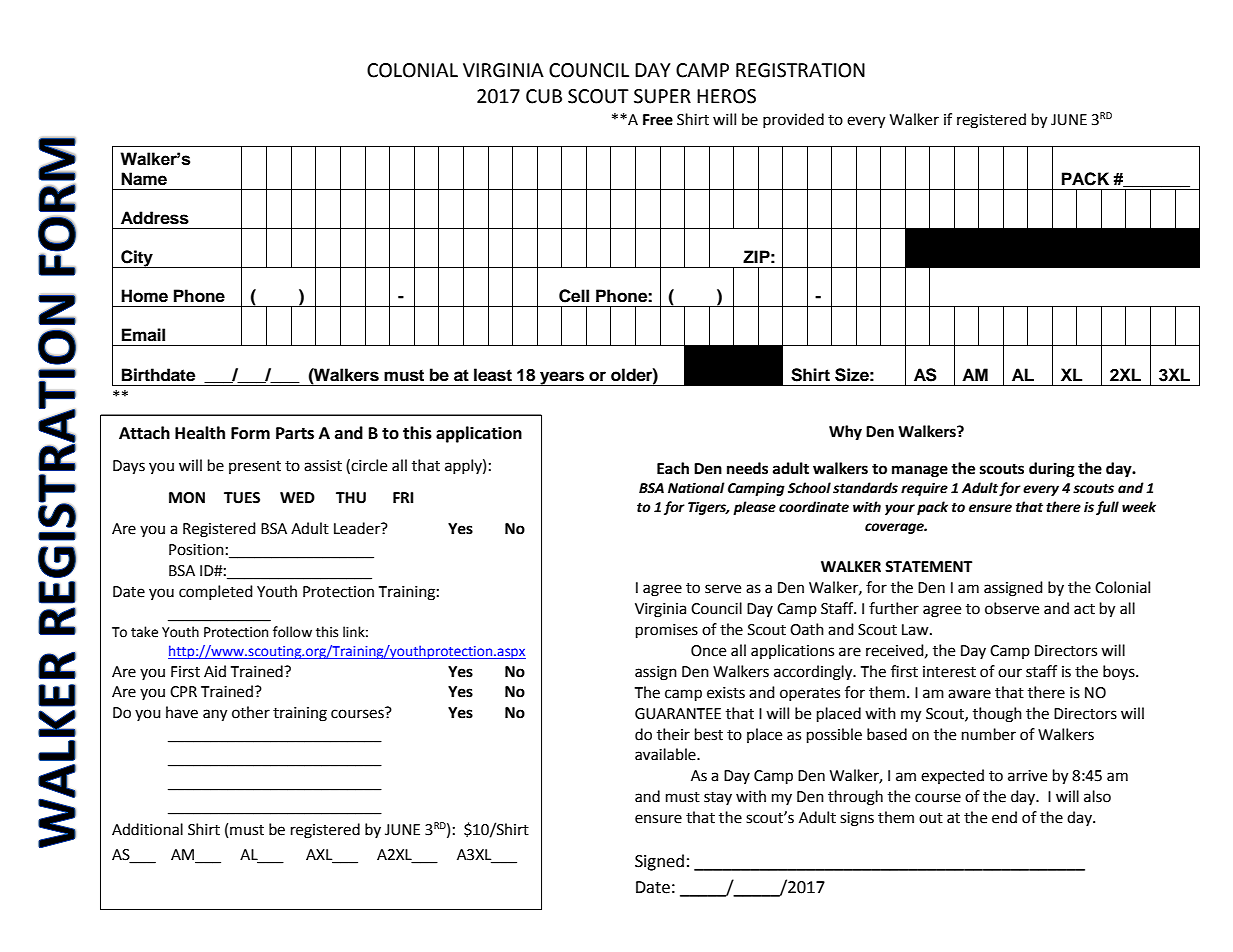 The width and height of the page is (1233, 952). Describe the element at coordinates (147, 829) in the page. I see `Additional` at that location.
